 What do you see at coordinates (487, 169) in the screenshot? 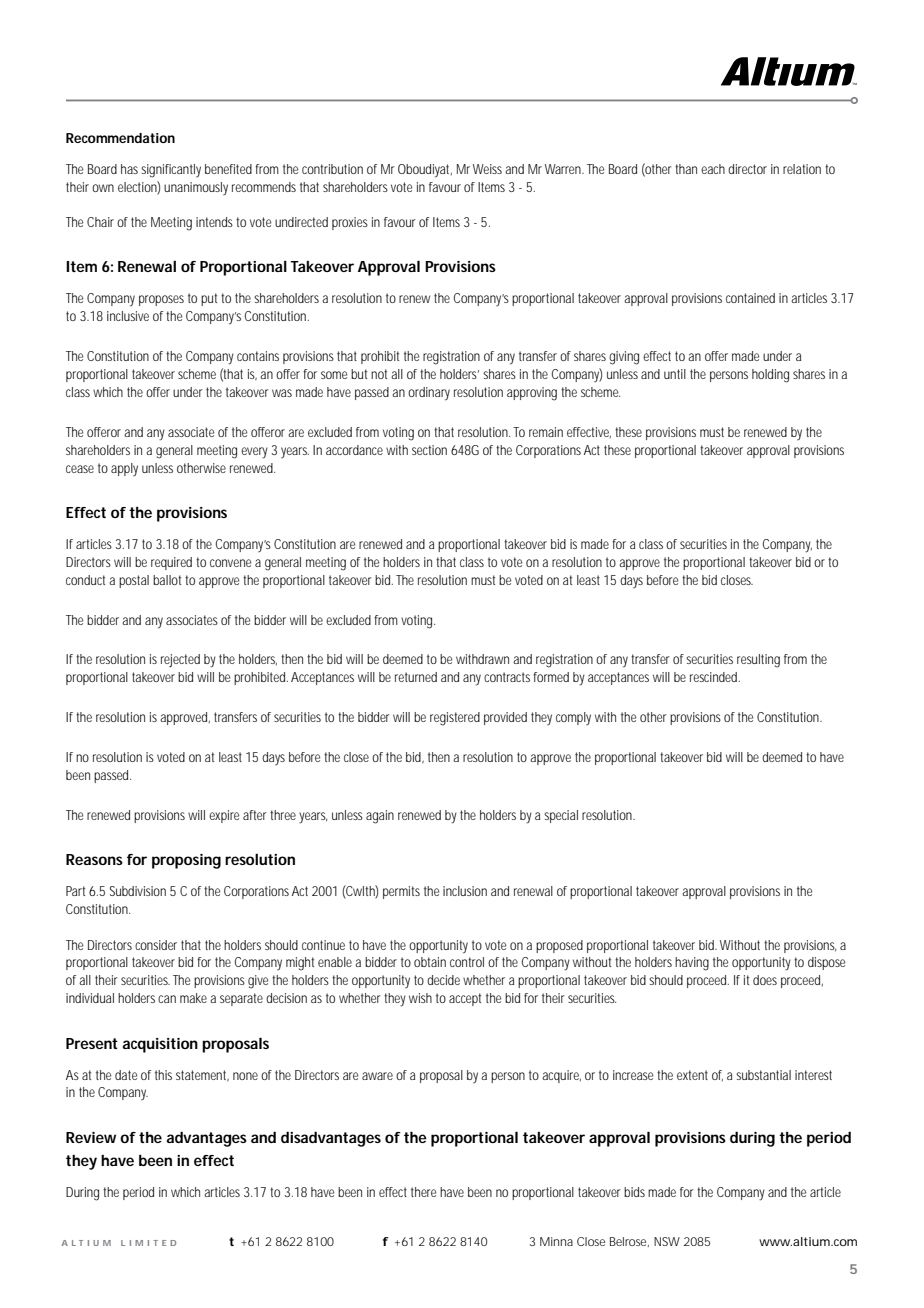
I see `Weiss` at bounding box center [487, 169].
